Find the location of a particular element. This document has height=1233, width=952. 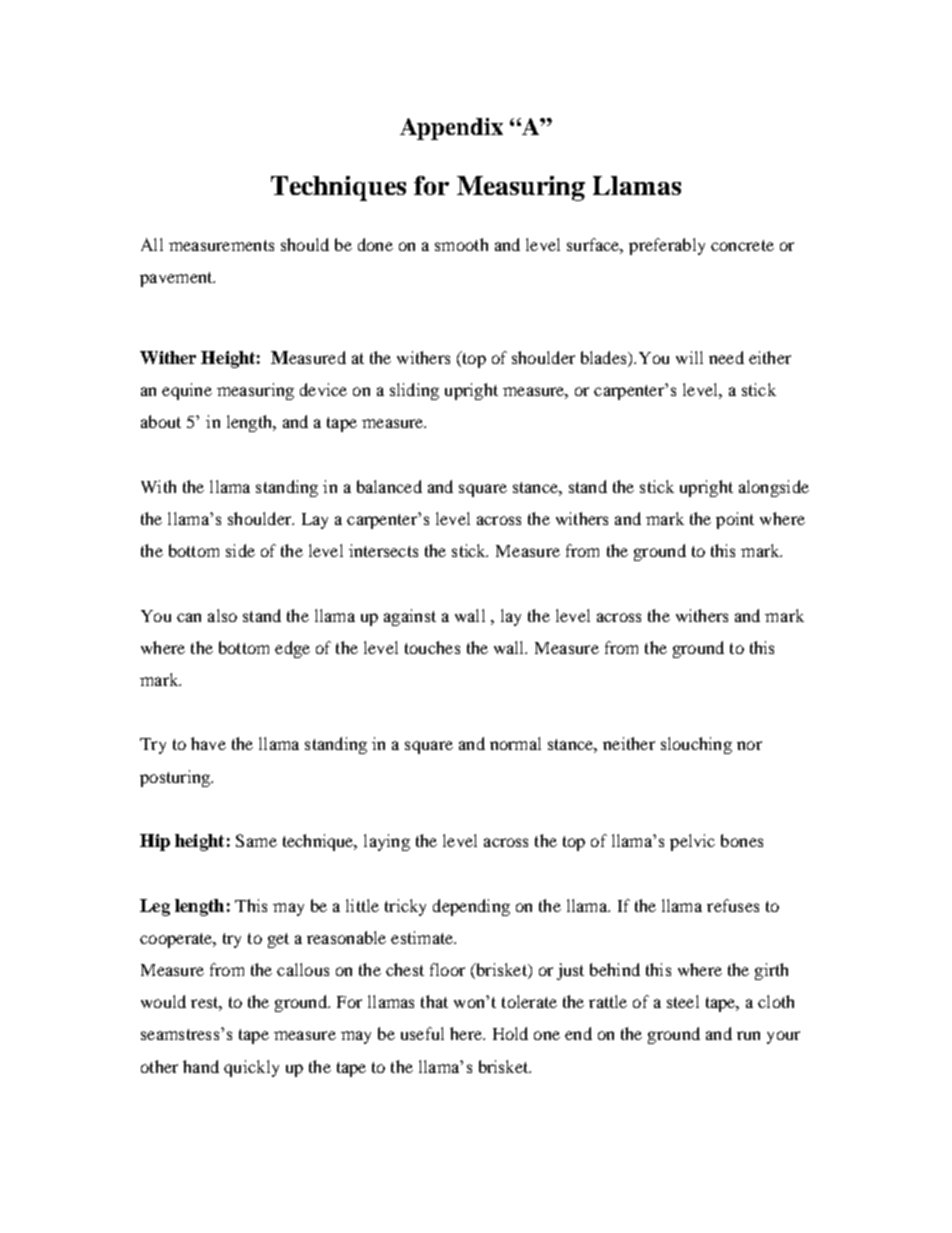

have is located at coordinates (208, 743).
